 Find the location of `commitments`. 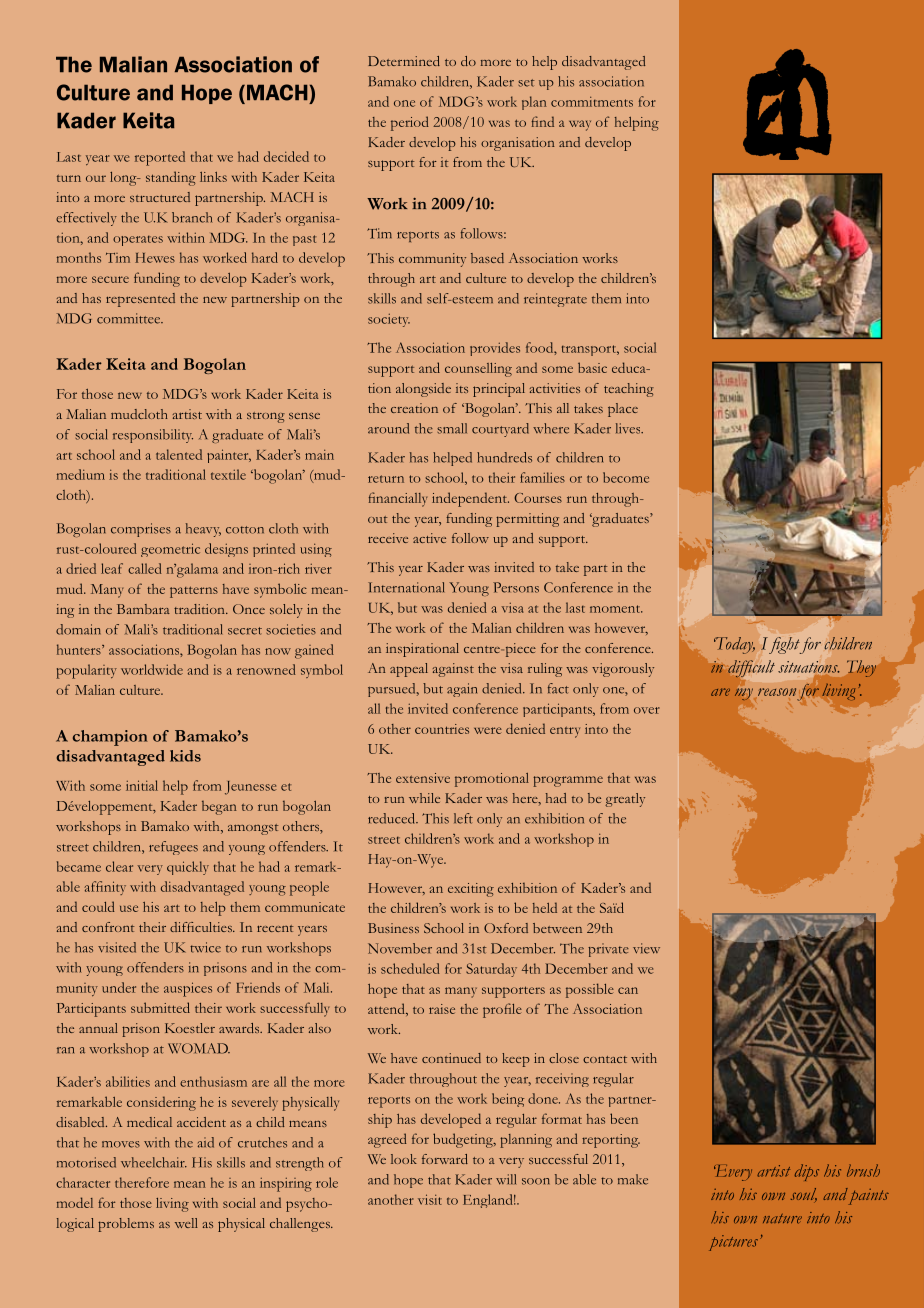

commitments is located at coordinates (592, 102).
